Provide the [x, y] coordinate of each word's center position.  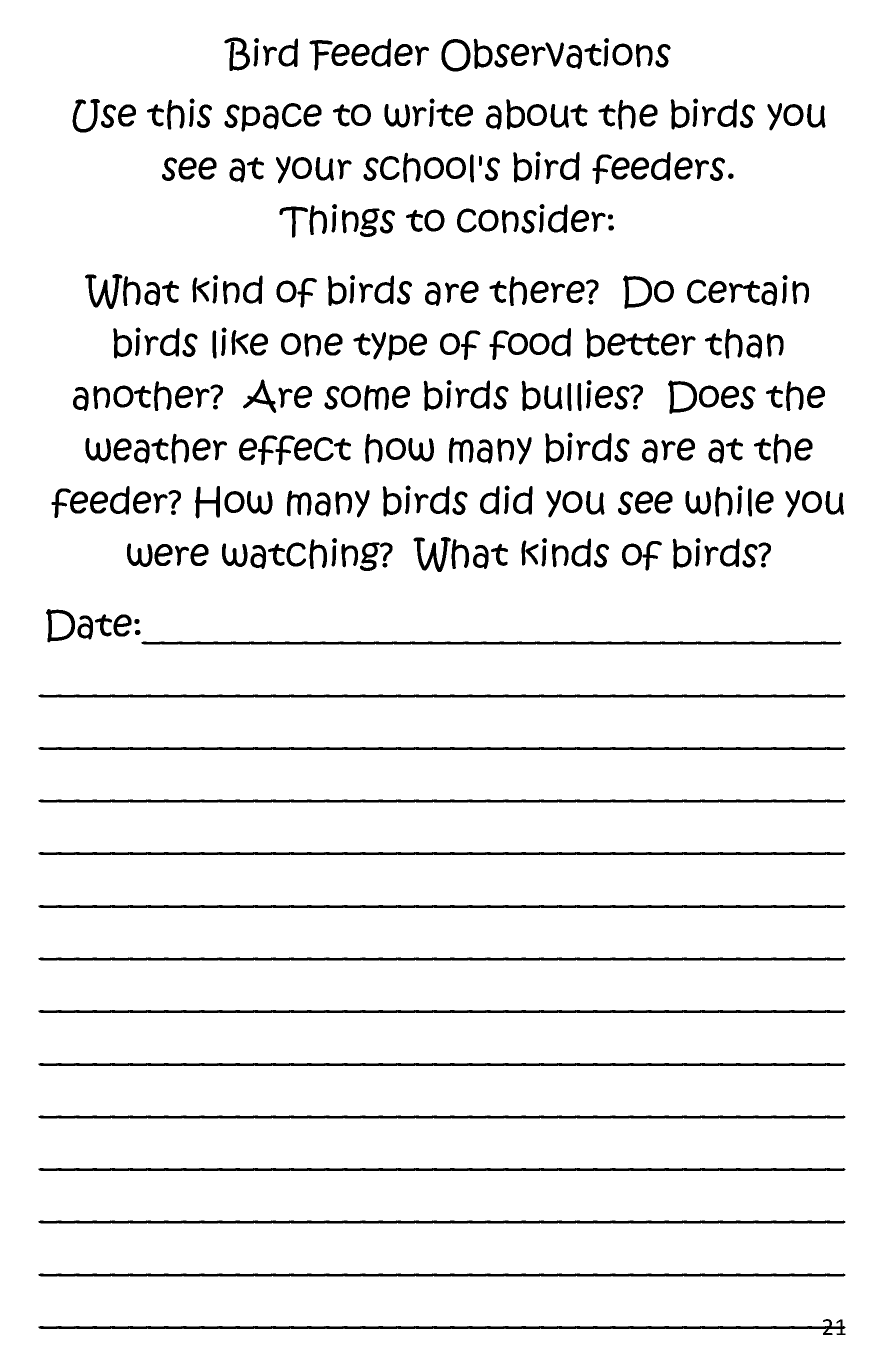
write [428, 113]
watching [302, 554]
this [179, 114]
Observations [556, 55]
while [729, 501]
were [168, 555]
